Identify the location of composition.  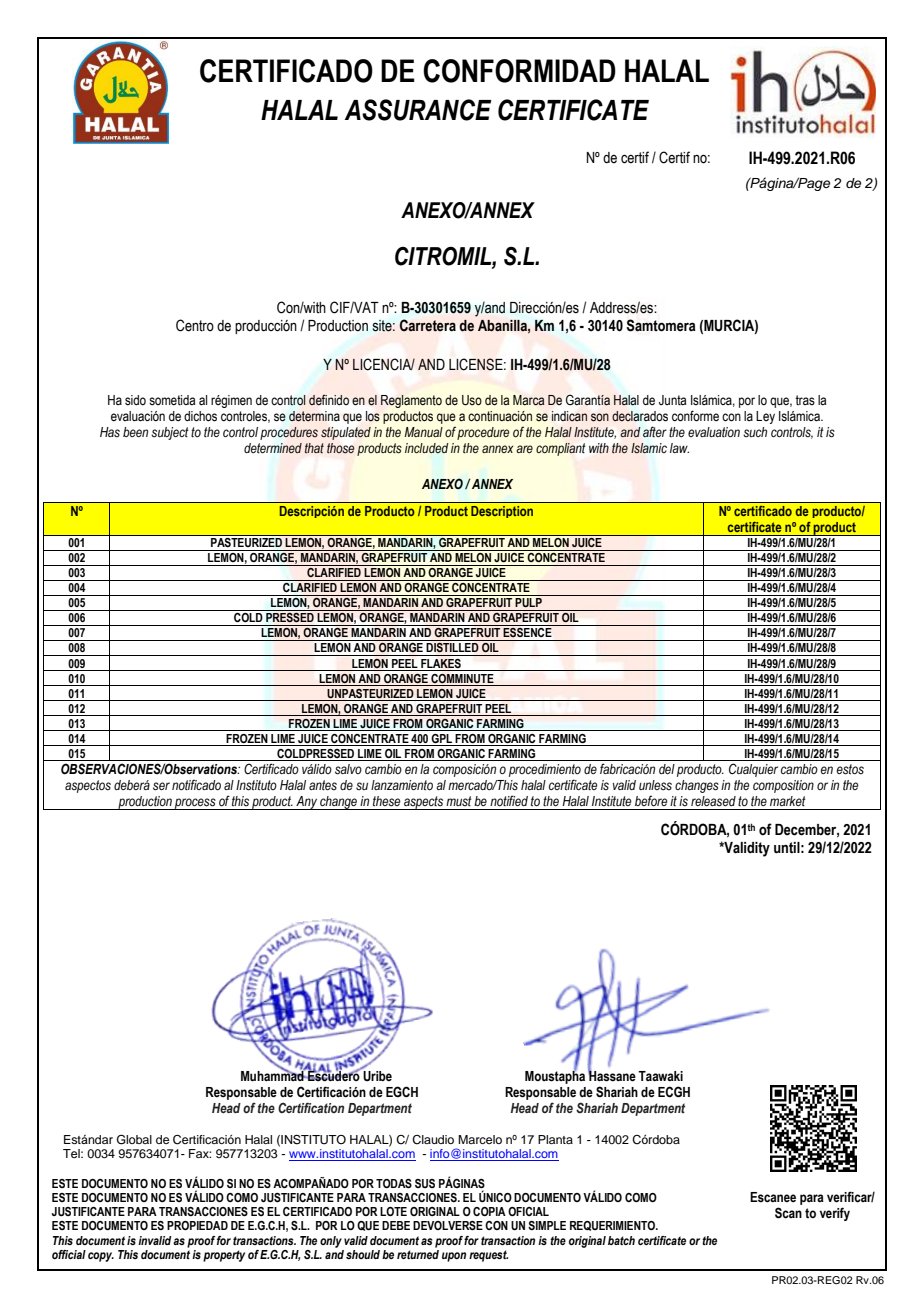
(783, 786).
